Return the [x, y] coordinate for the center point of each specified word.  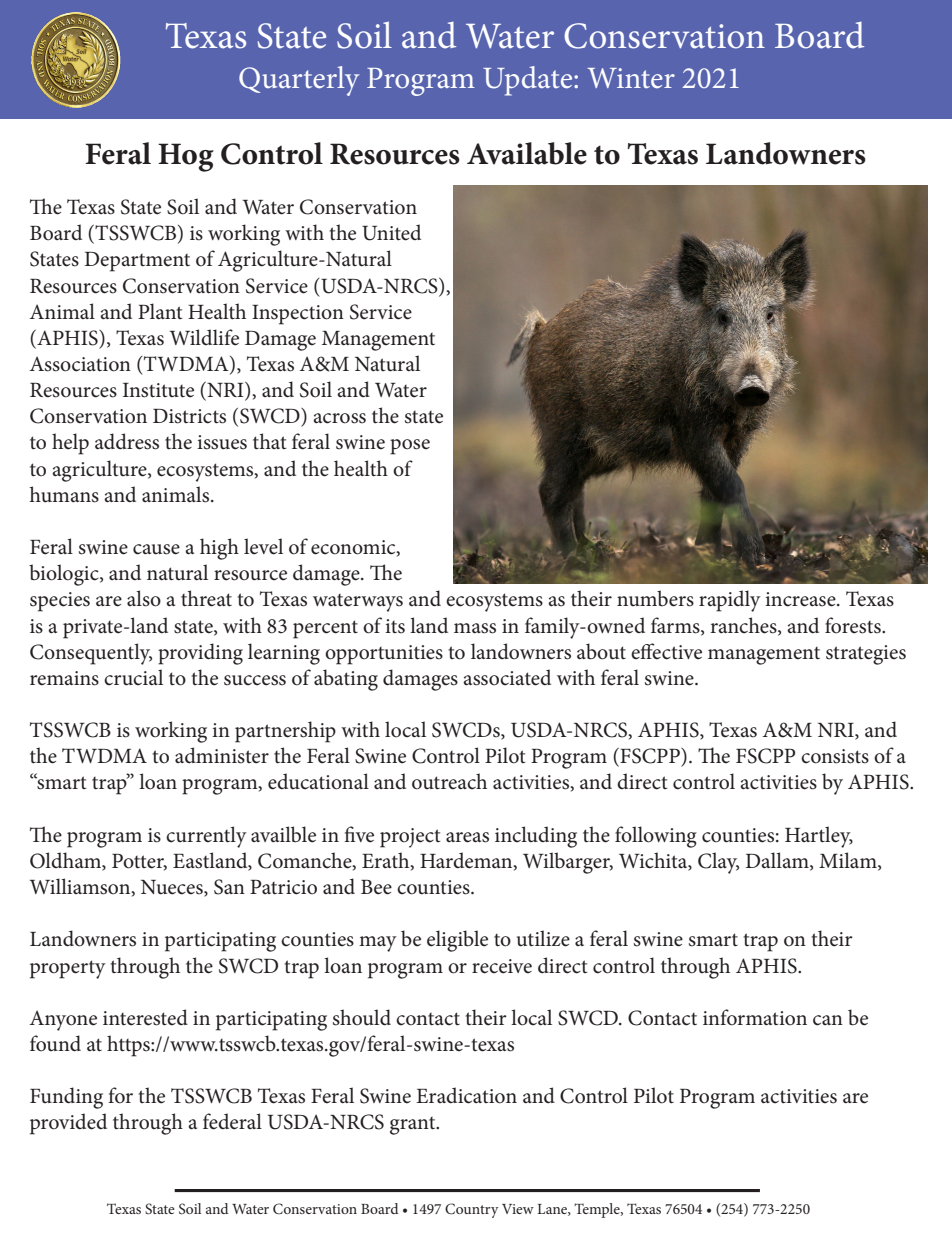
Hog [186, 157]
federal [232, 1121]
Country [472, 1210]
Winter [631, 78]
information [755, 1017]
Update [529, 81]
